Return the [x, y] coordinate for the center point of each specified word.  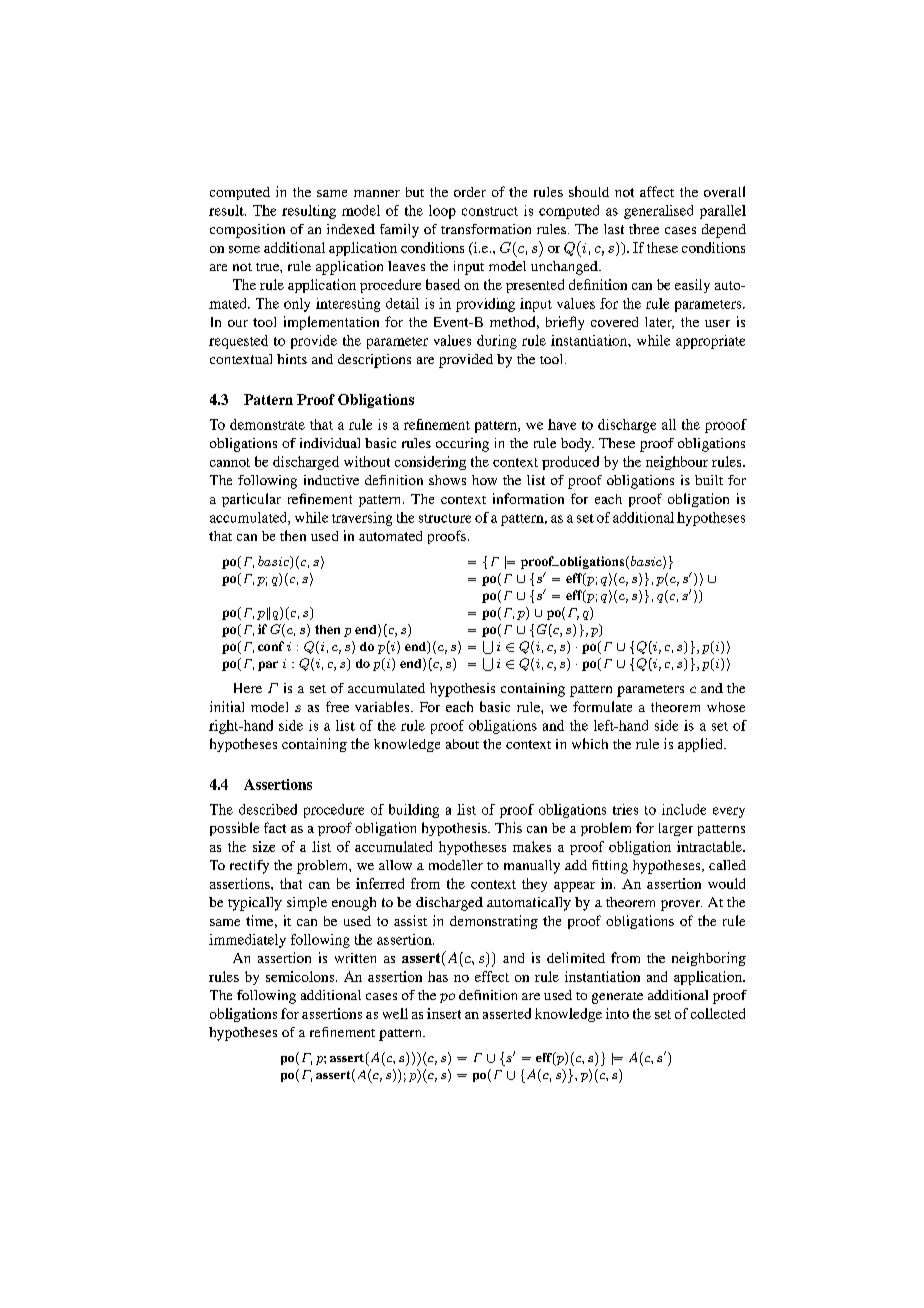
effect [492, 976]
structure [445, 518]
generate [617, 998]
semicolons [300, 976]
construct [490, 211]
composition [247, 231]
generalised [658, 212]
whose [726, 707]
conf [271, 646]
